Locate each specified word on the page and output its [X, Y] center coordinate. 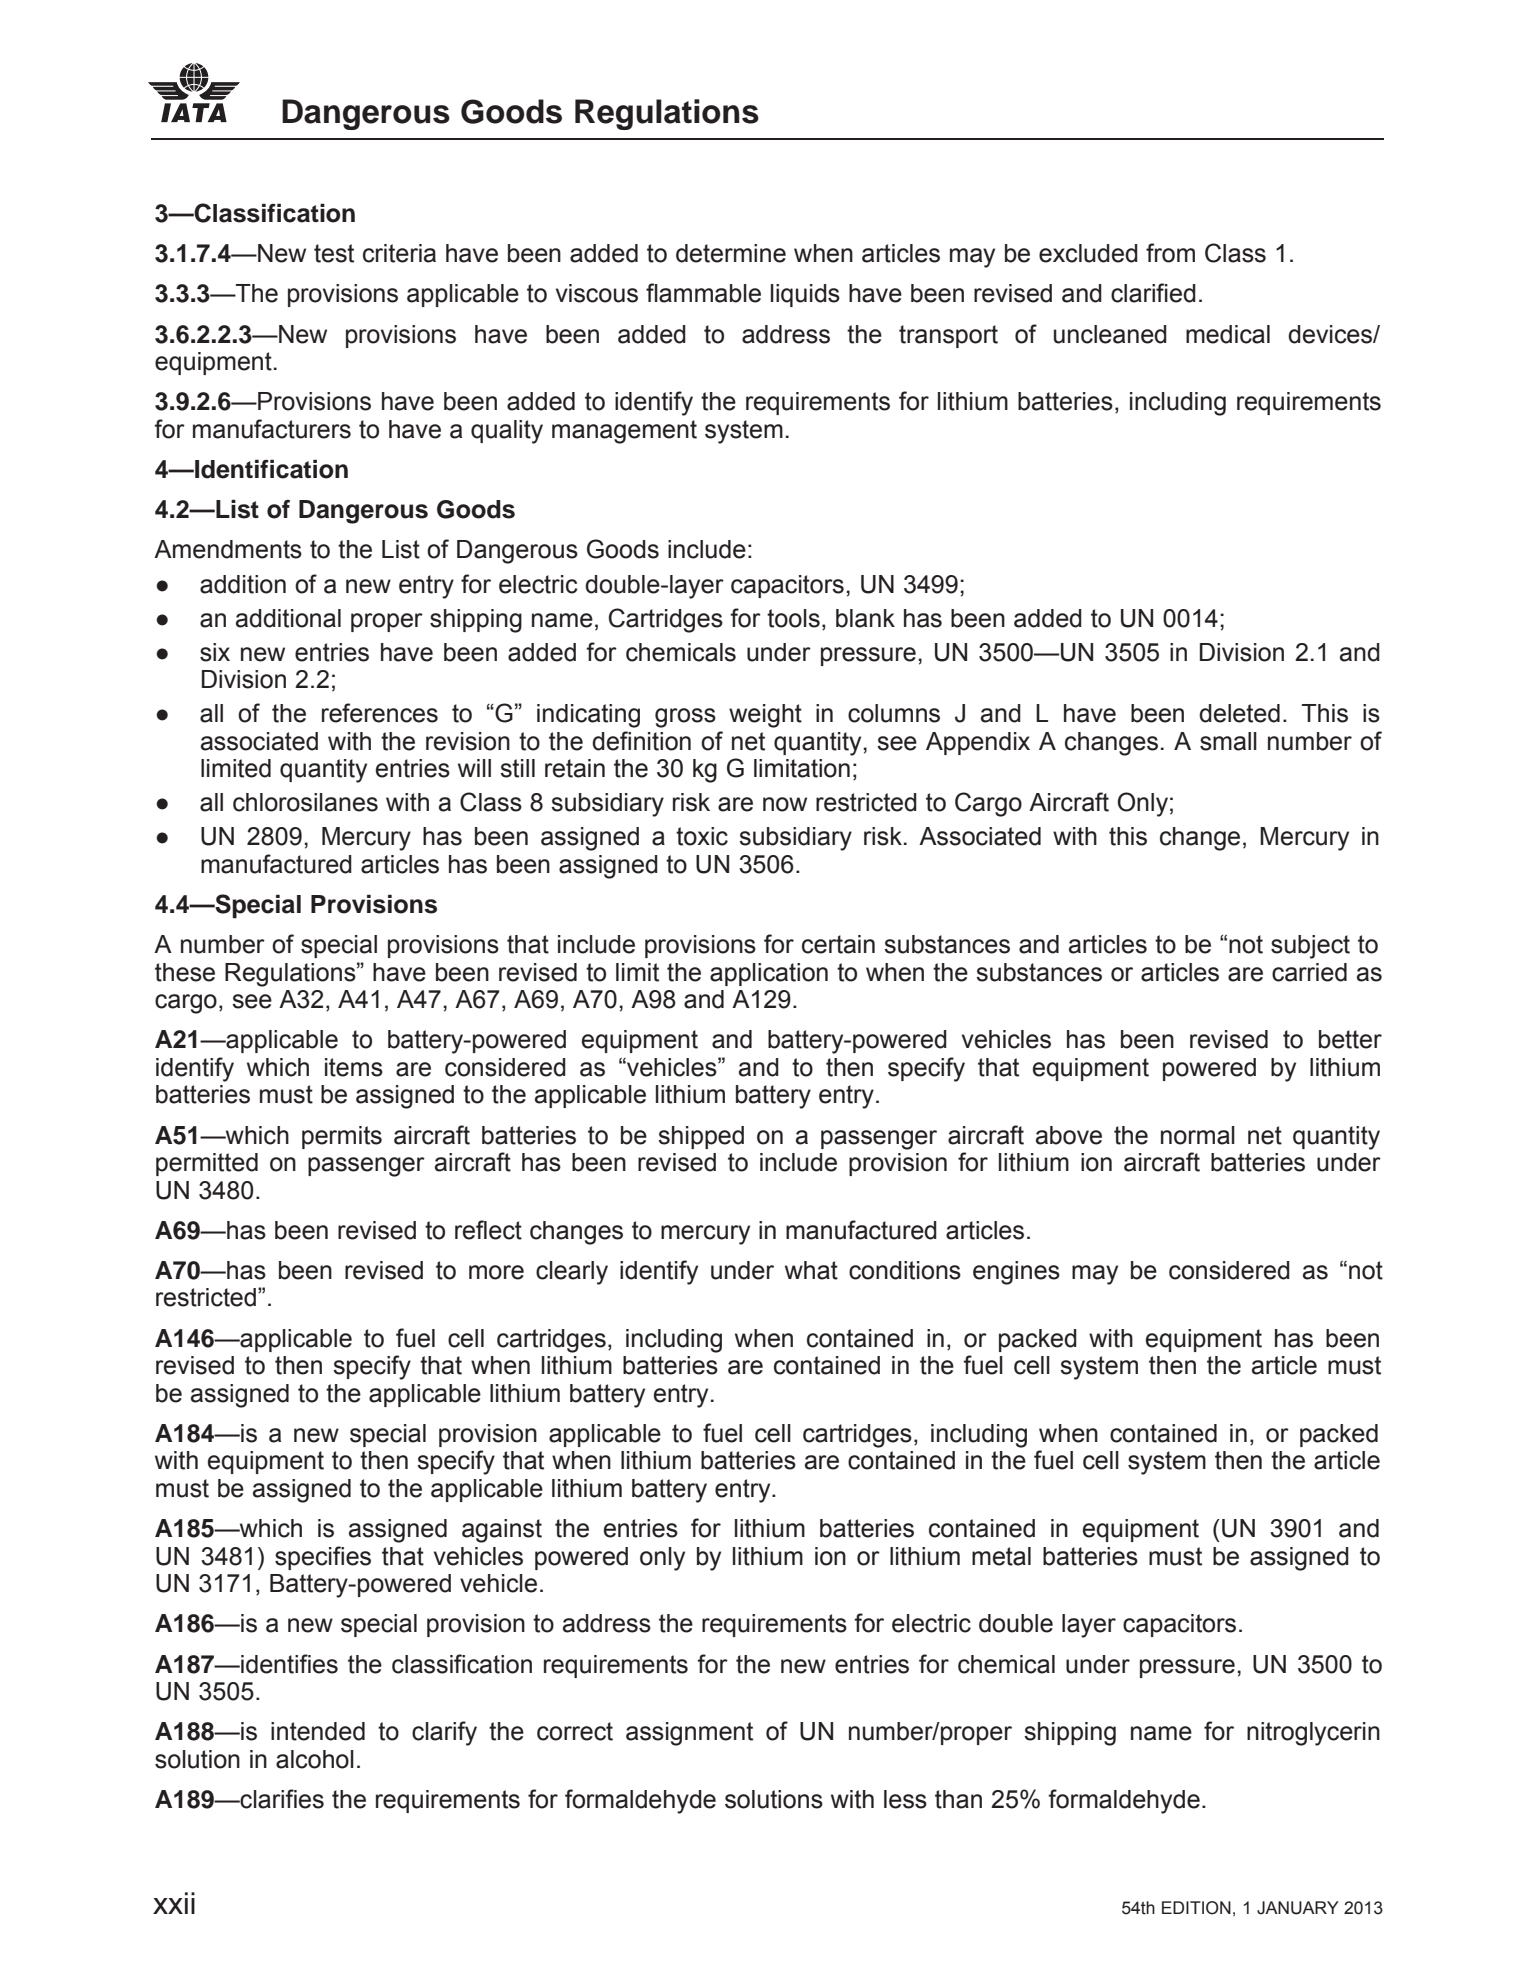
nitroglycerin [1313, 1734]
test [334, 253]
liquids [805, 295]
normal [1198, 1135]
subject [1310, 947]
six [215, 652]
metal [1001, 1556]
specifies [323, 1558]
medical [1228, 334]
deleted [1239, 713]
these [185, 972]
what [811, 1270]
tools [793, 618]
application [769, 974]
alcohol [315, 1759]
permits [342, 1137]
